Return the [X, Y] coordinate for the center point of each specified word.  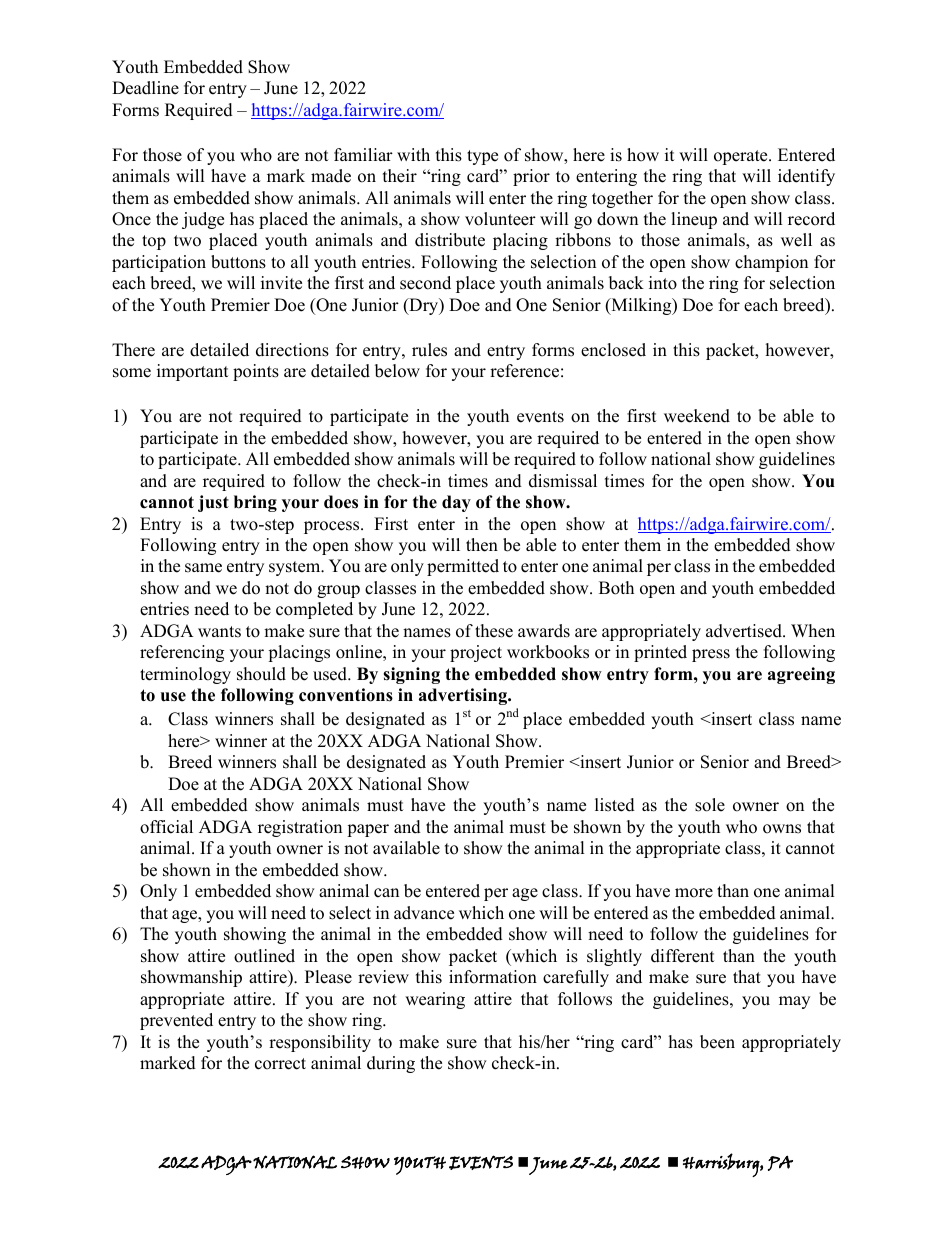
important [193, 372]
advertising [464, 696]
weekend [697, 416]
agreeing [801, 675]
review [383, 977]
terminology [185, 675]
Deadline [145, 88]
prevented [176, 1021]
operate [742, 157]
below [397, 371]
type [482, 157]
